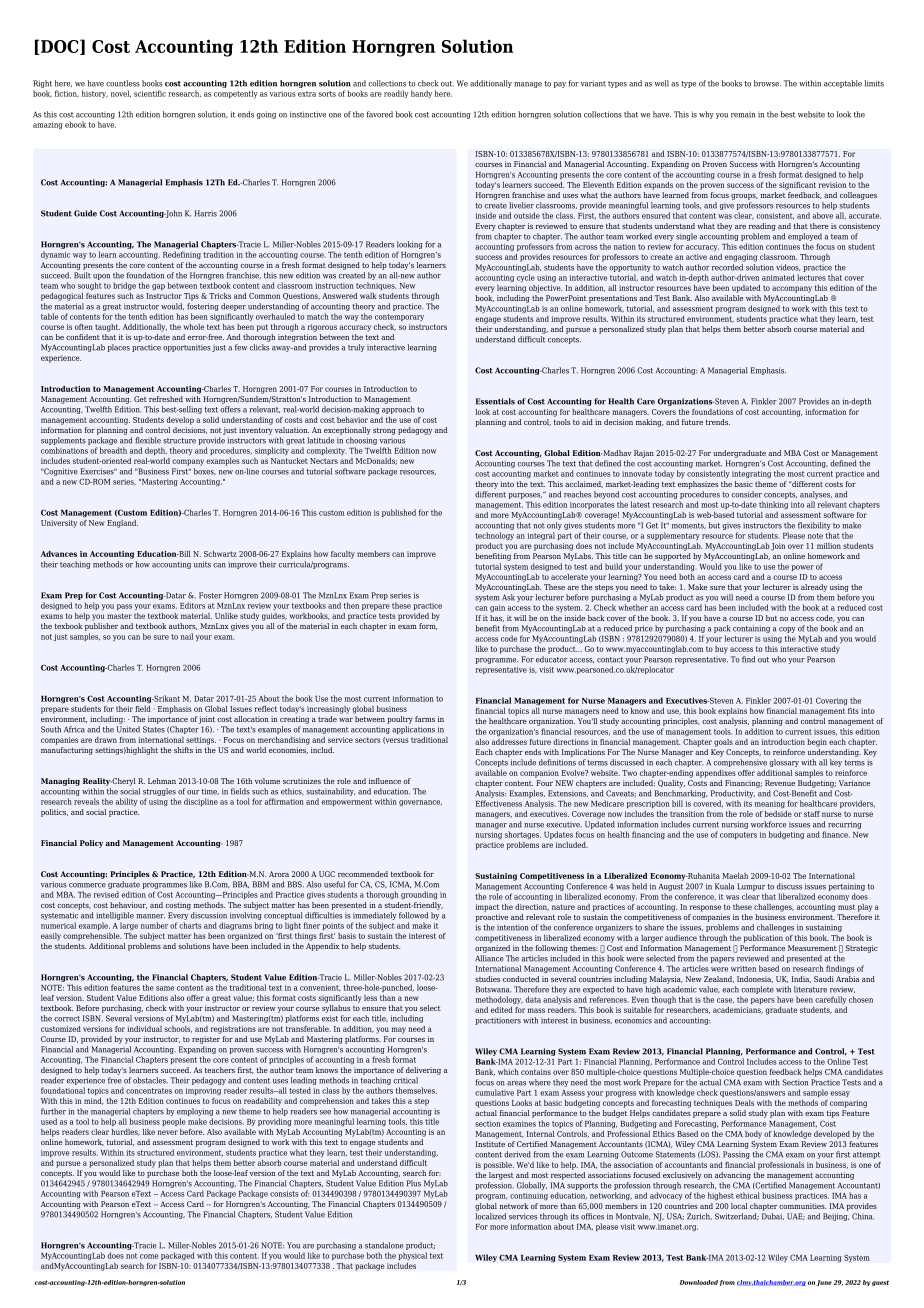  Describe the element at coordinates (399, 317) in the document. I see `contemporary` at that location.
